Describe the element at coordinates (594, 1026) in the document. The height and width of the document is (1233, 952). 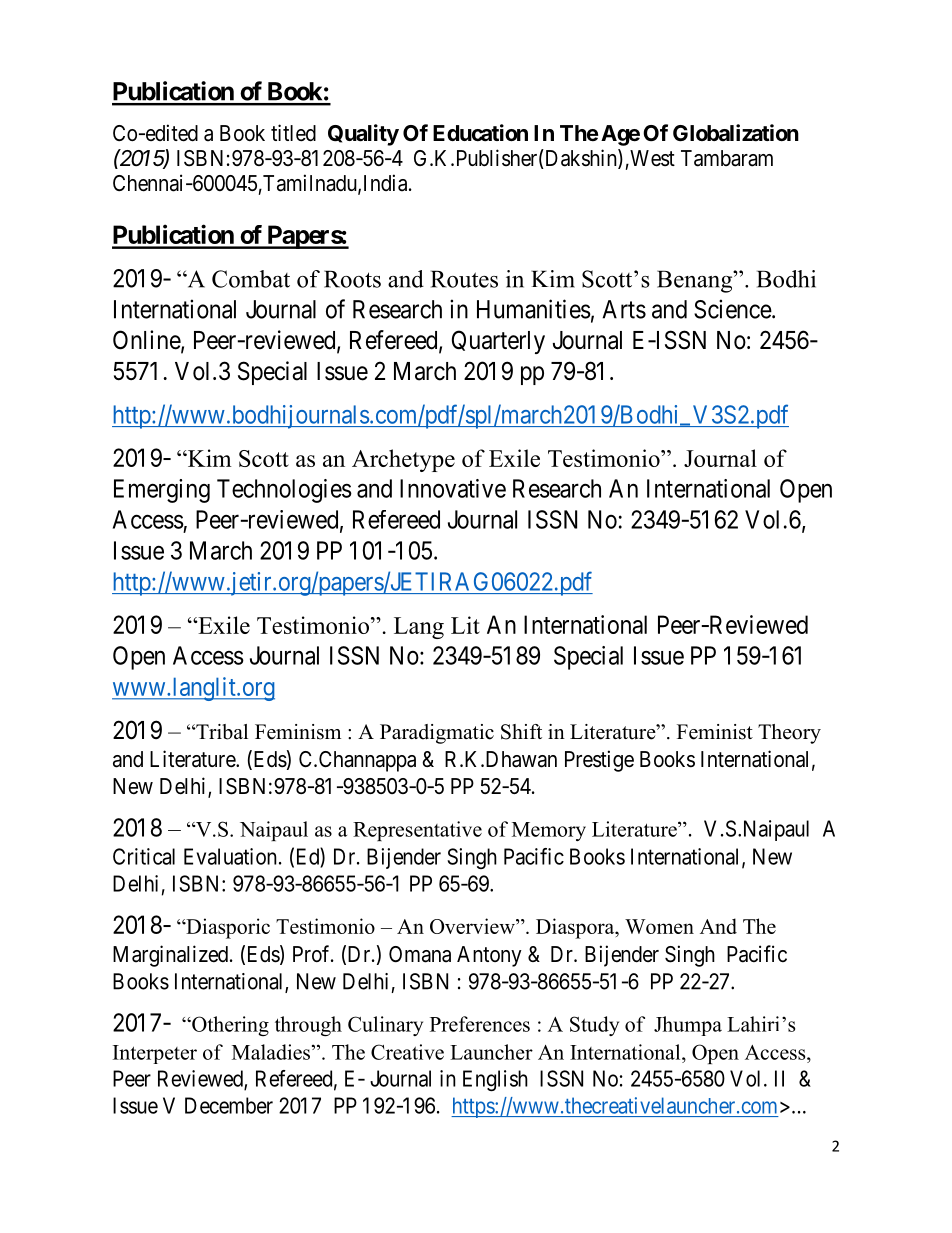
I see `Study` at that location.
